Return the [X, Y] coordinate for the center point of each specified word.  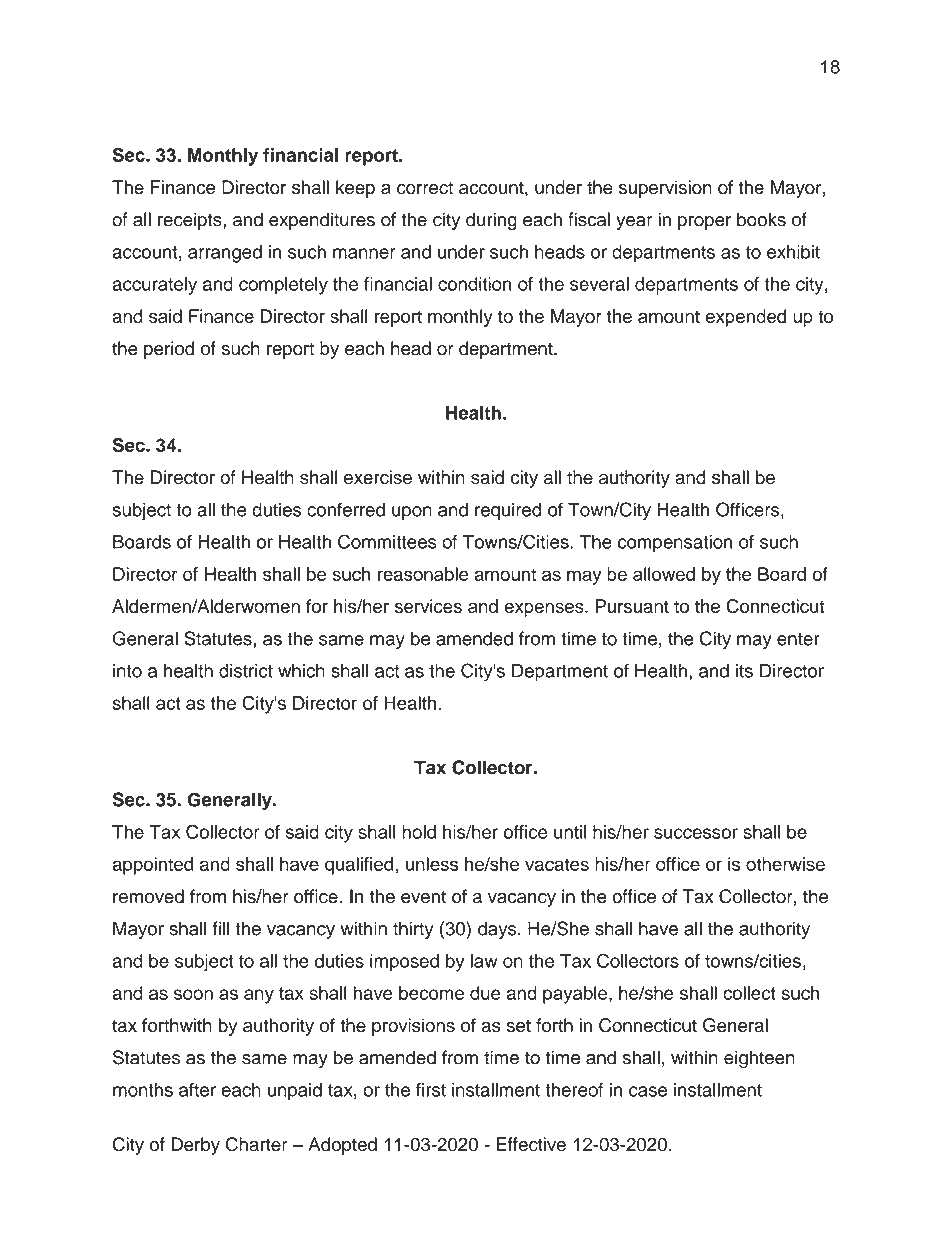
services [428, 606]
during [491, 221]
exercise [378, 477]
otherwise [785, 864]
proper [704, 223]
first [431, 1090]
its [744, 671]
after [197, 1089]
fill [221, 928]
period [169, 350]
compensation [675, 544]
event [423, 897]
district [246, 671]
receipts [191, 221]
